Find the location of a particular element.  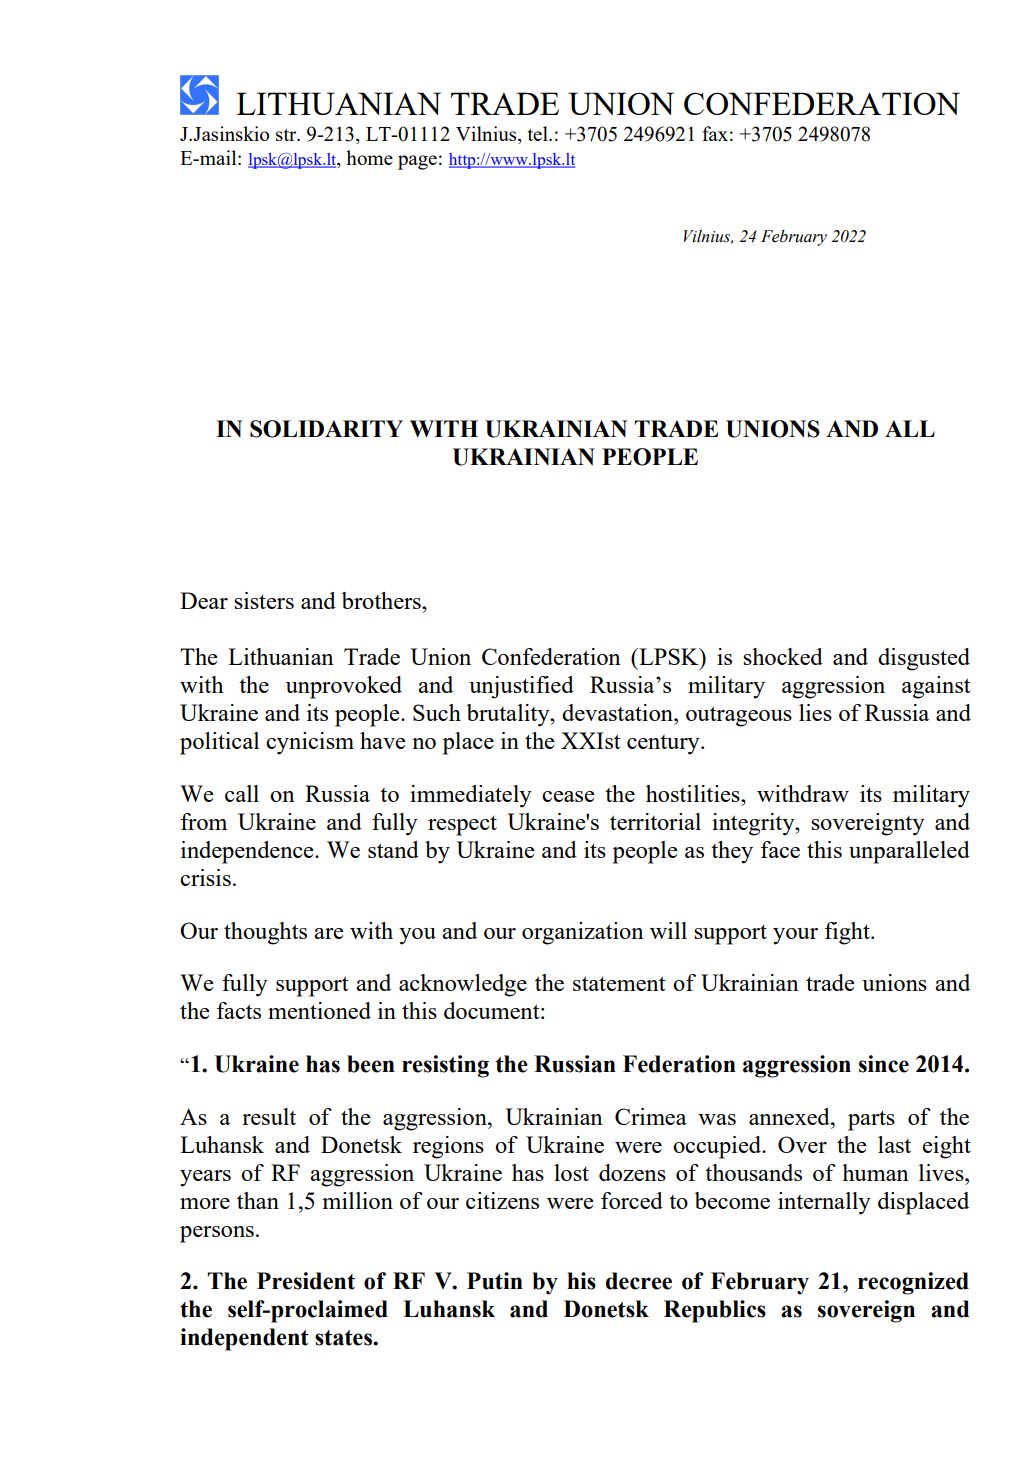

cynicism is located at coordinates (310, 743).
